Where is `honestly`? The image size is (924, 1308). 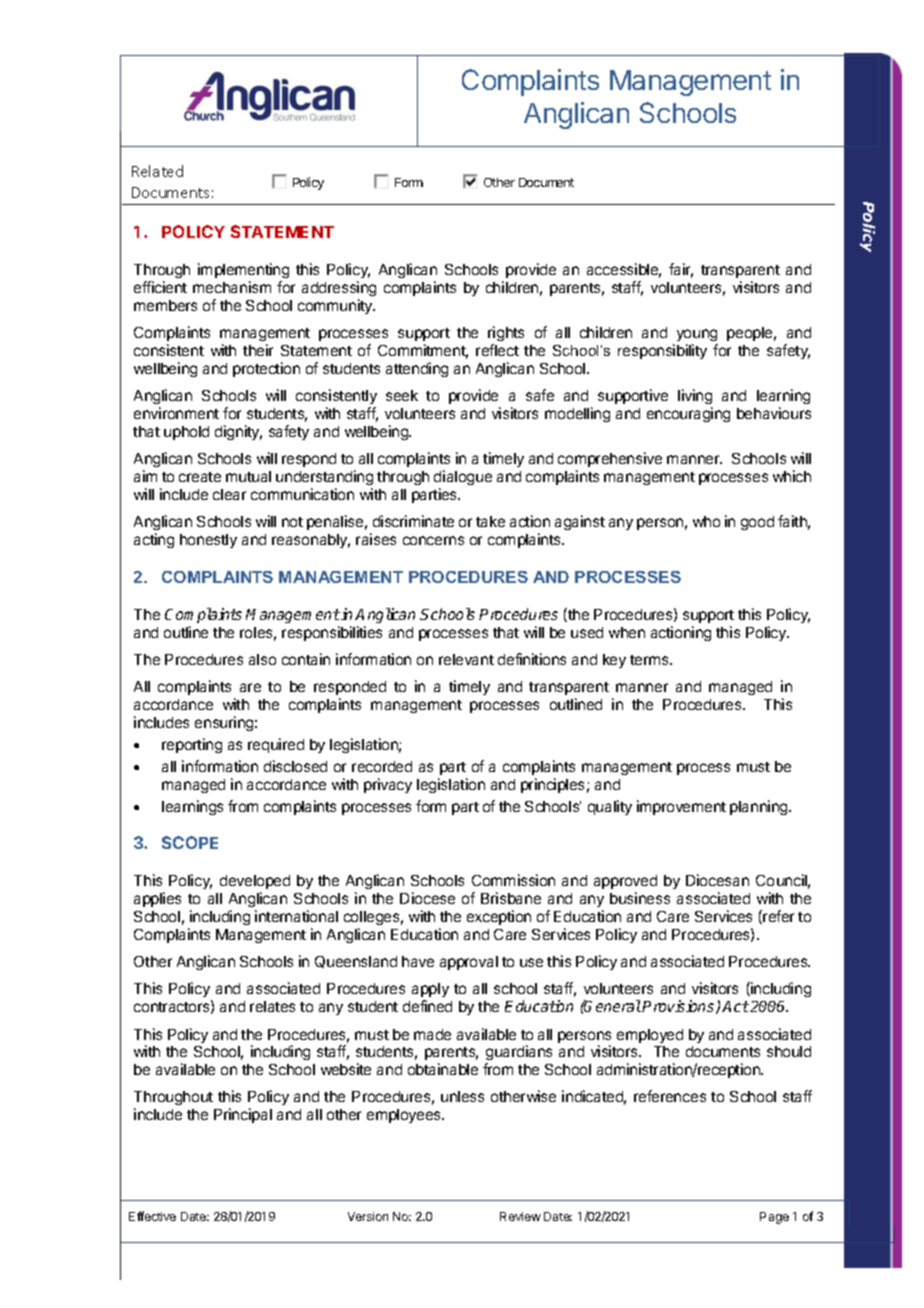 honestly is located at coordinates (208, 541).
